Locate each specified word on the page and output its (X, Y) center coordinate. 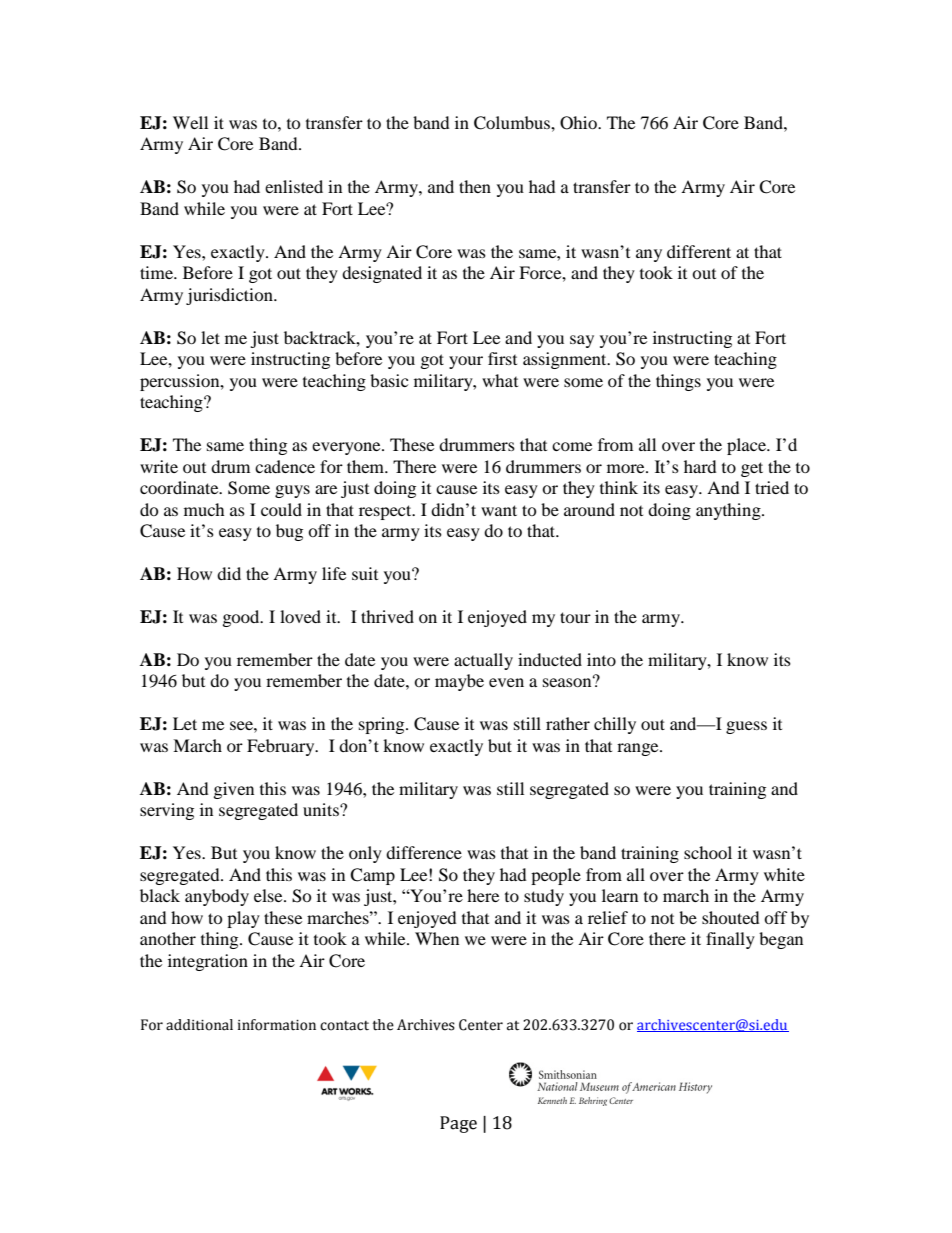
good (242, 618)
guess (746, 727)
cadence (285, 466)
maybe (459, 682)
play (243, 919)
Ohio (579, 123)
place (747, 446)
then (475, 186)
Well (190, 122)
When (437, 938)
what (500, 380)
